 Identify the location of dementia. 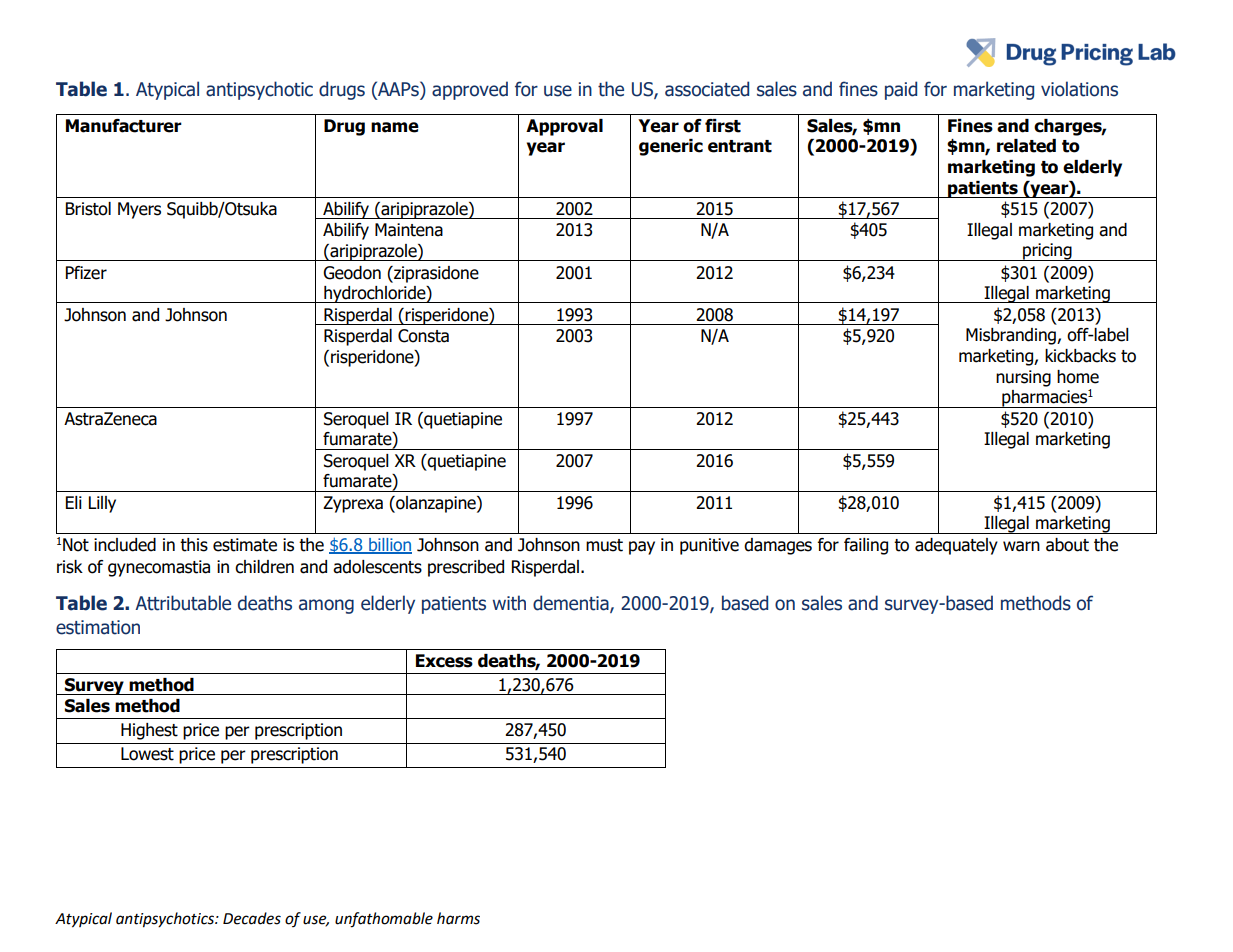
(572, 603).
